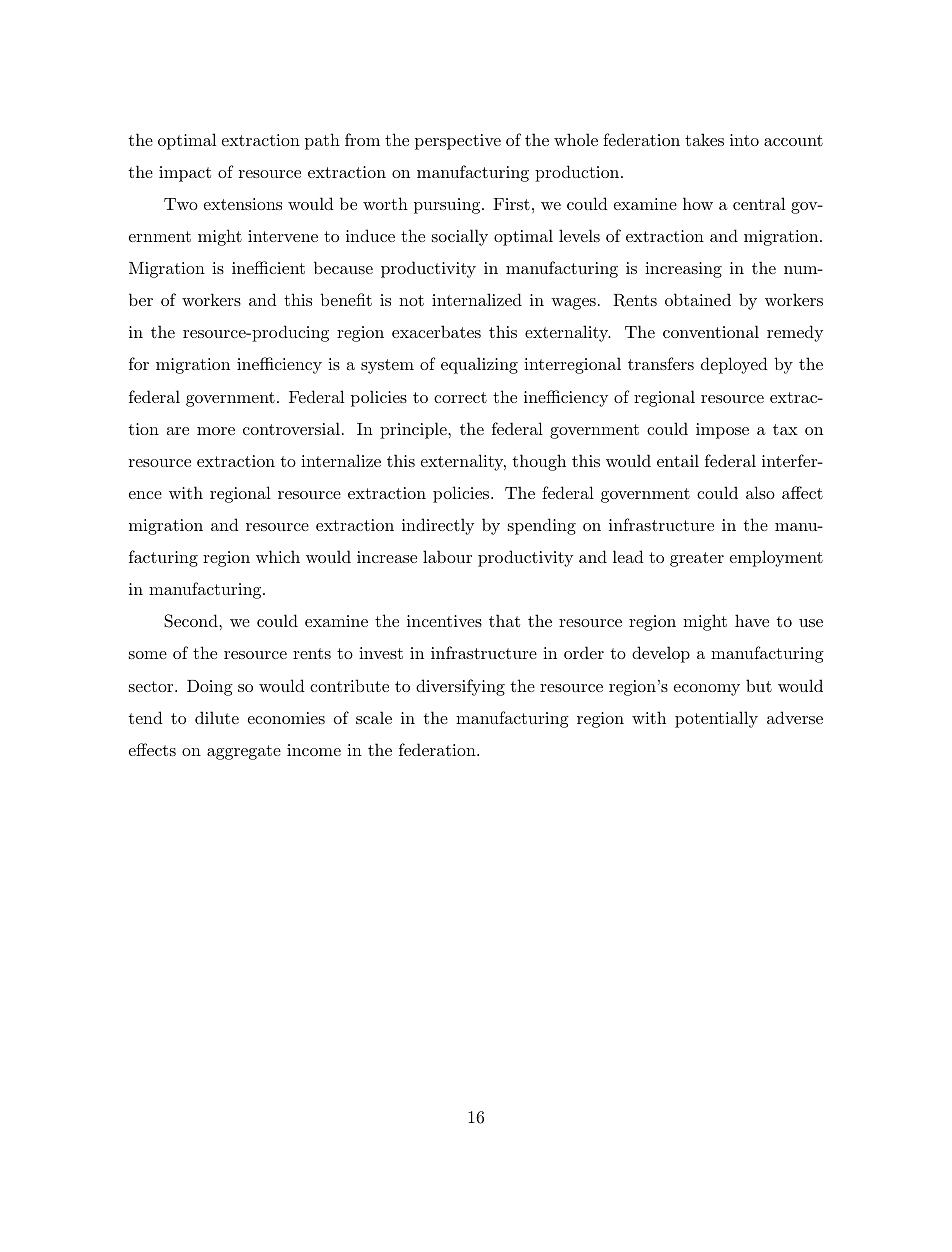  Describe the element at coordinates (458, 142) in the screenshot. I see `perspective` at that location.
